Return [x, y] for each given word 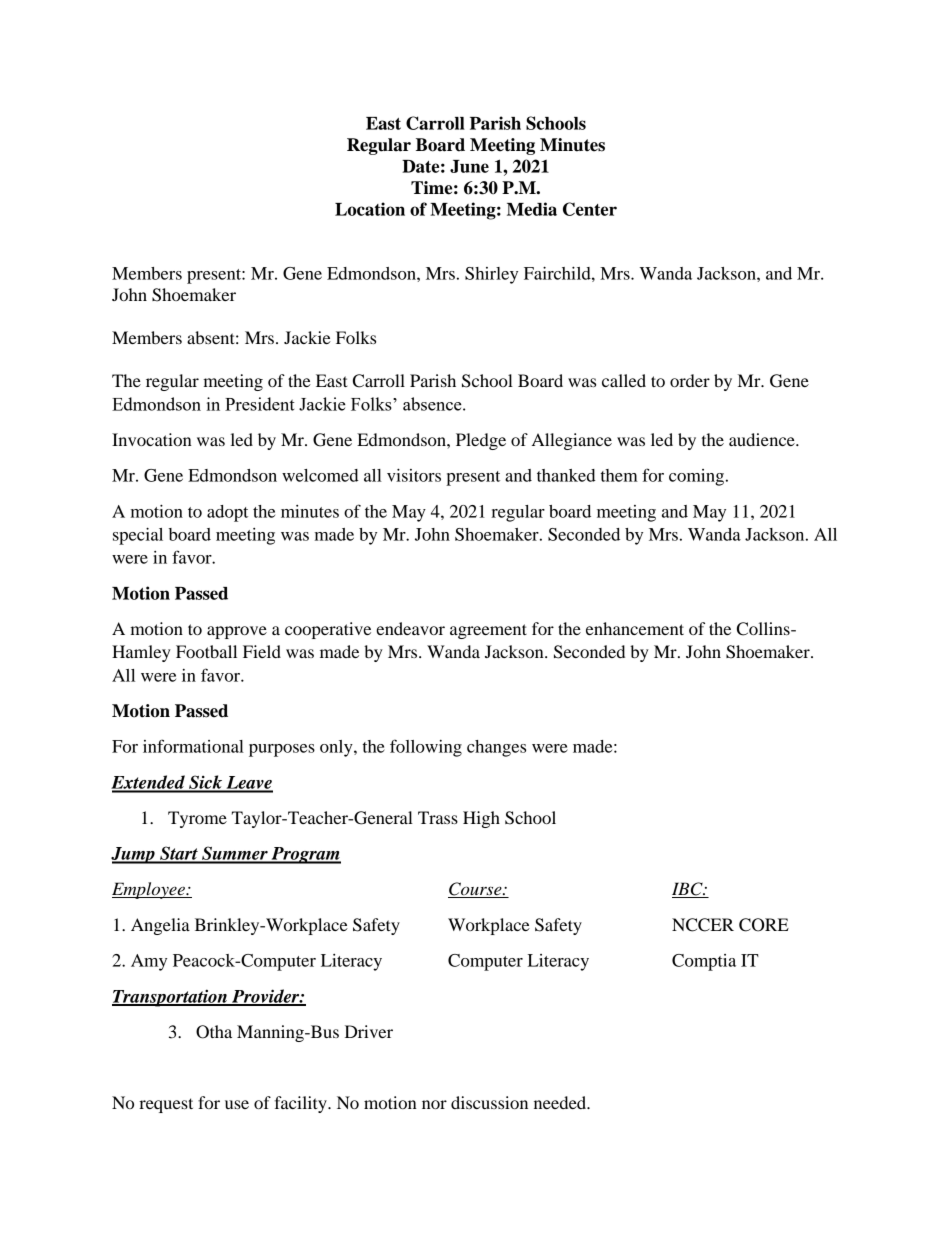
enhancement [635, 628]
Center [590, 209]
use [237, 1104]
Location [370, 209]
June [469, 166]
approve [237, 632]
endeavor [410, 628]
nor [434, 1104]
